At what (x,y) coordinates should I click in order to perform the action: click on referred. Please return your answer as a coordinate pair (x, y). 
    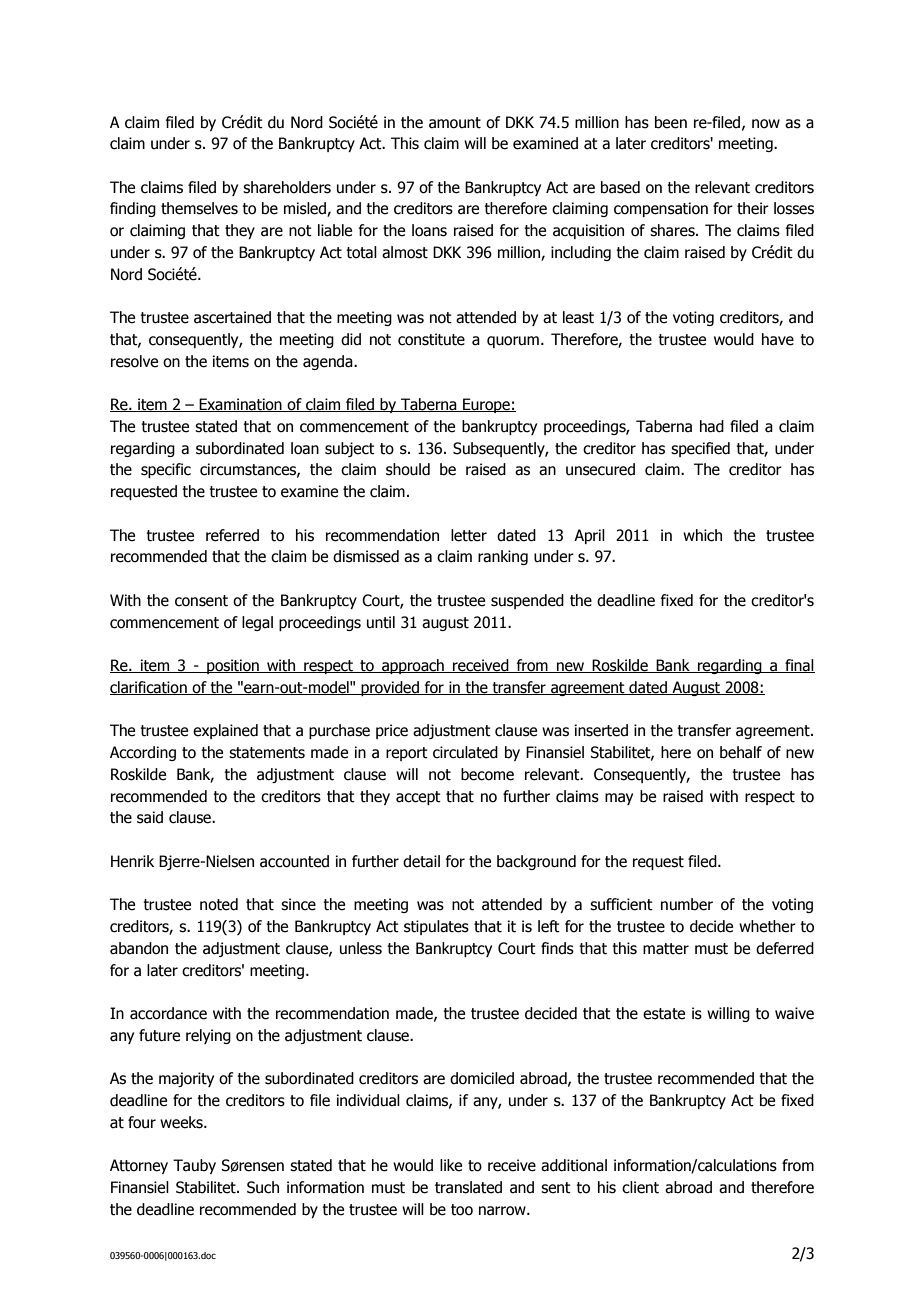
    Looking at the image, I should click on (232, 535).
